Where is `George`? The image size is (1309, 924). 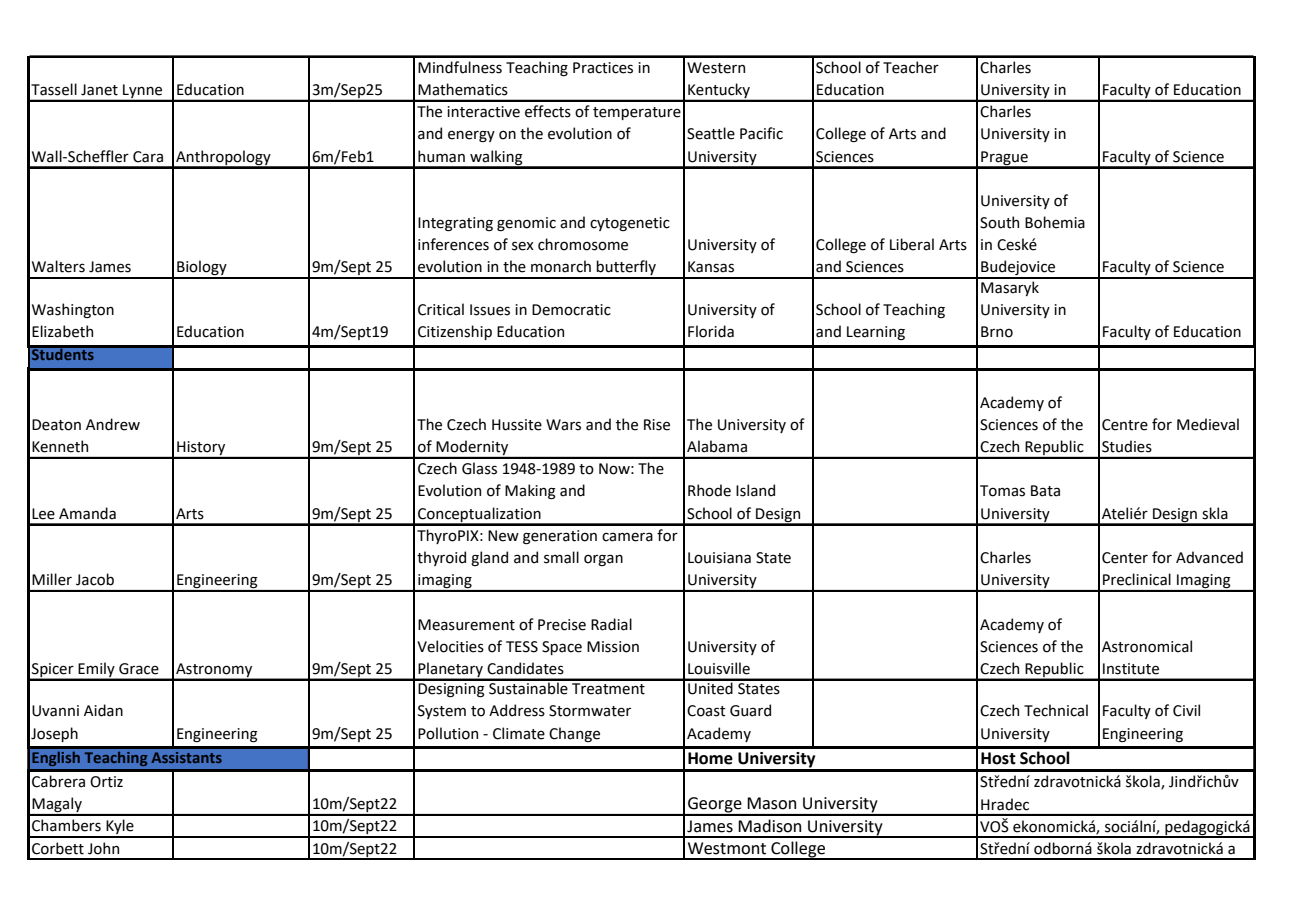 George is located at coordinates (715, 806).
